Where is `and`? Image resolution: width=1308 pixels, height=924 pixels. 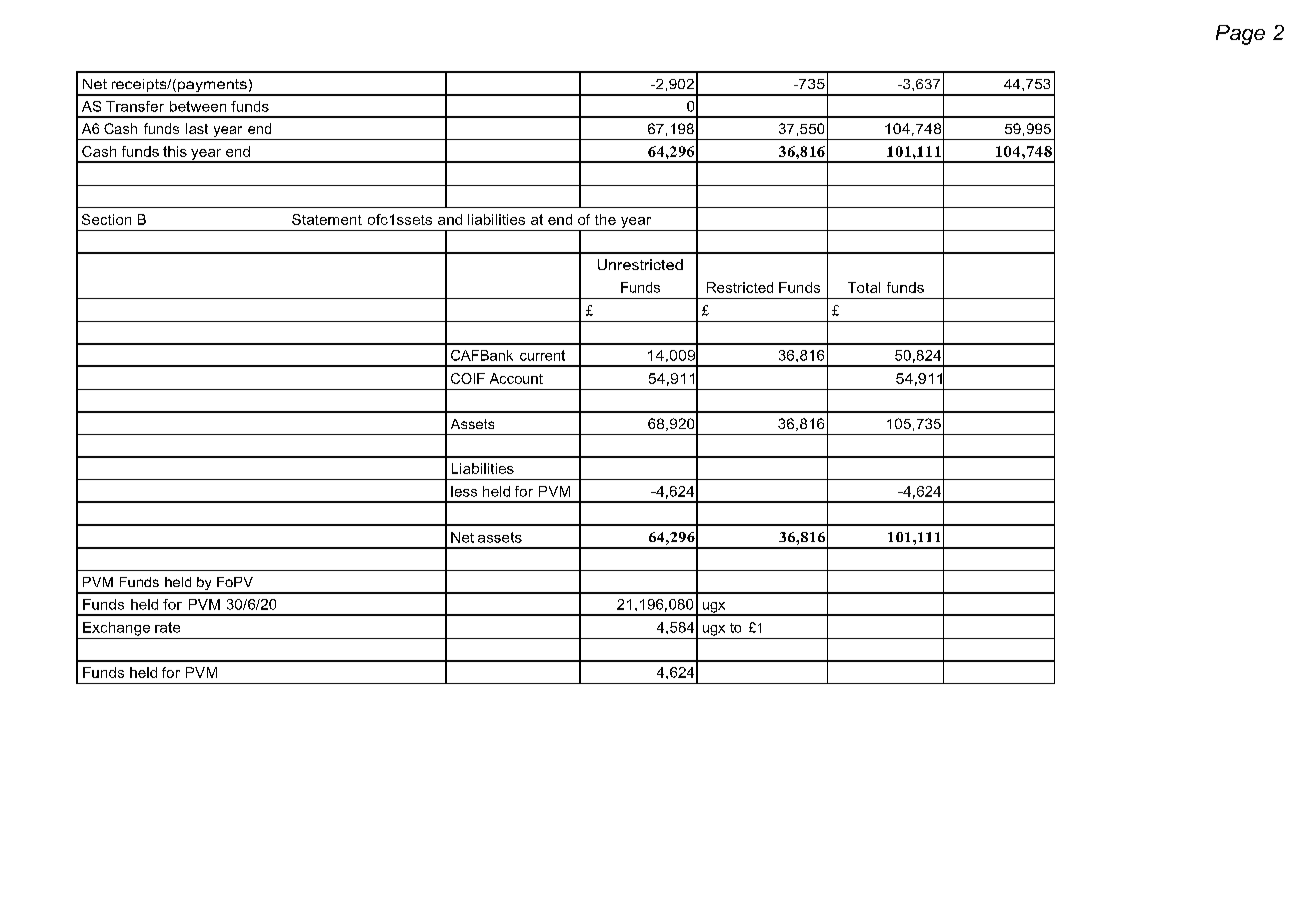 and is located at coordinates (450, 219).
